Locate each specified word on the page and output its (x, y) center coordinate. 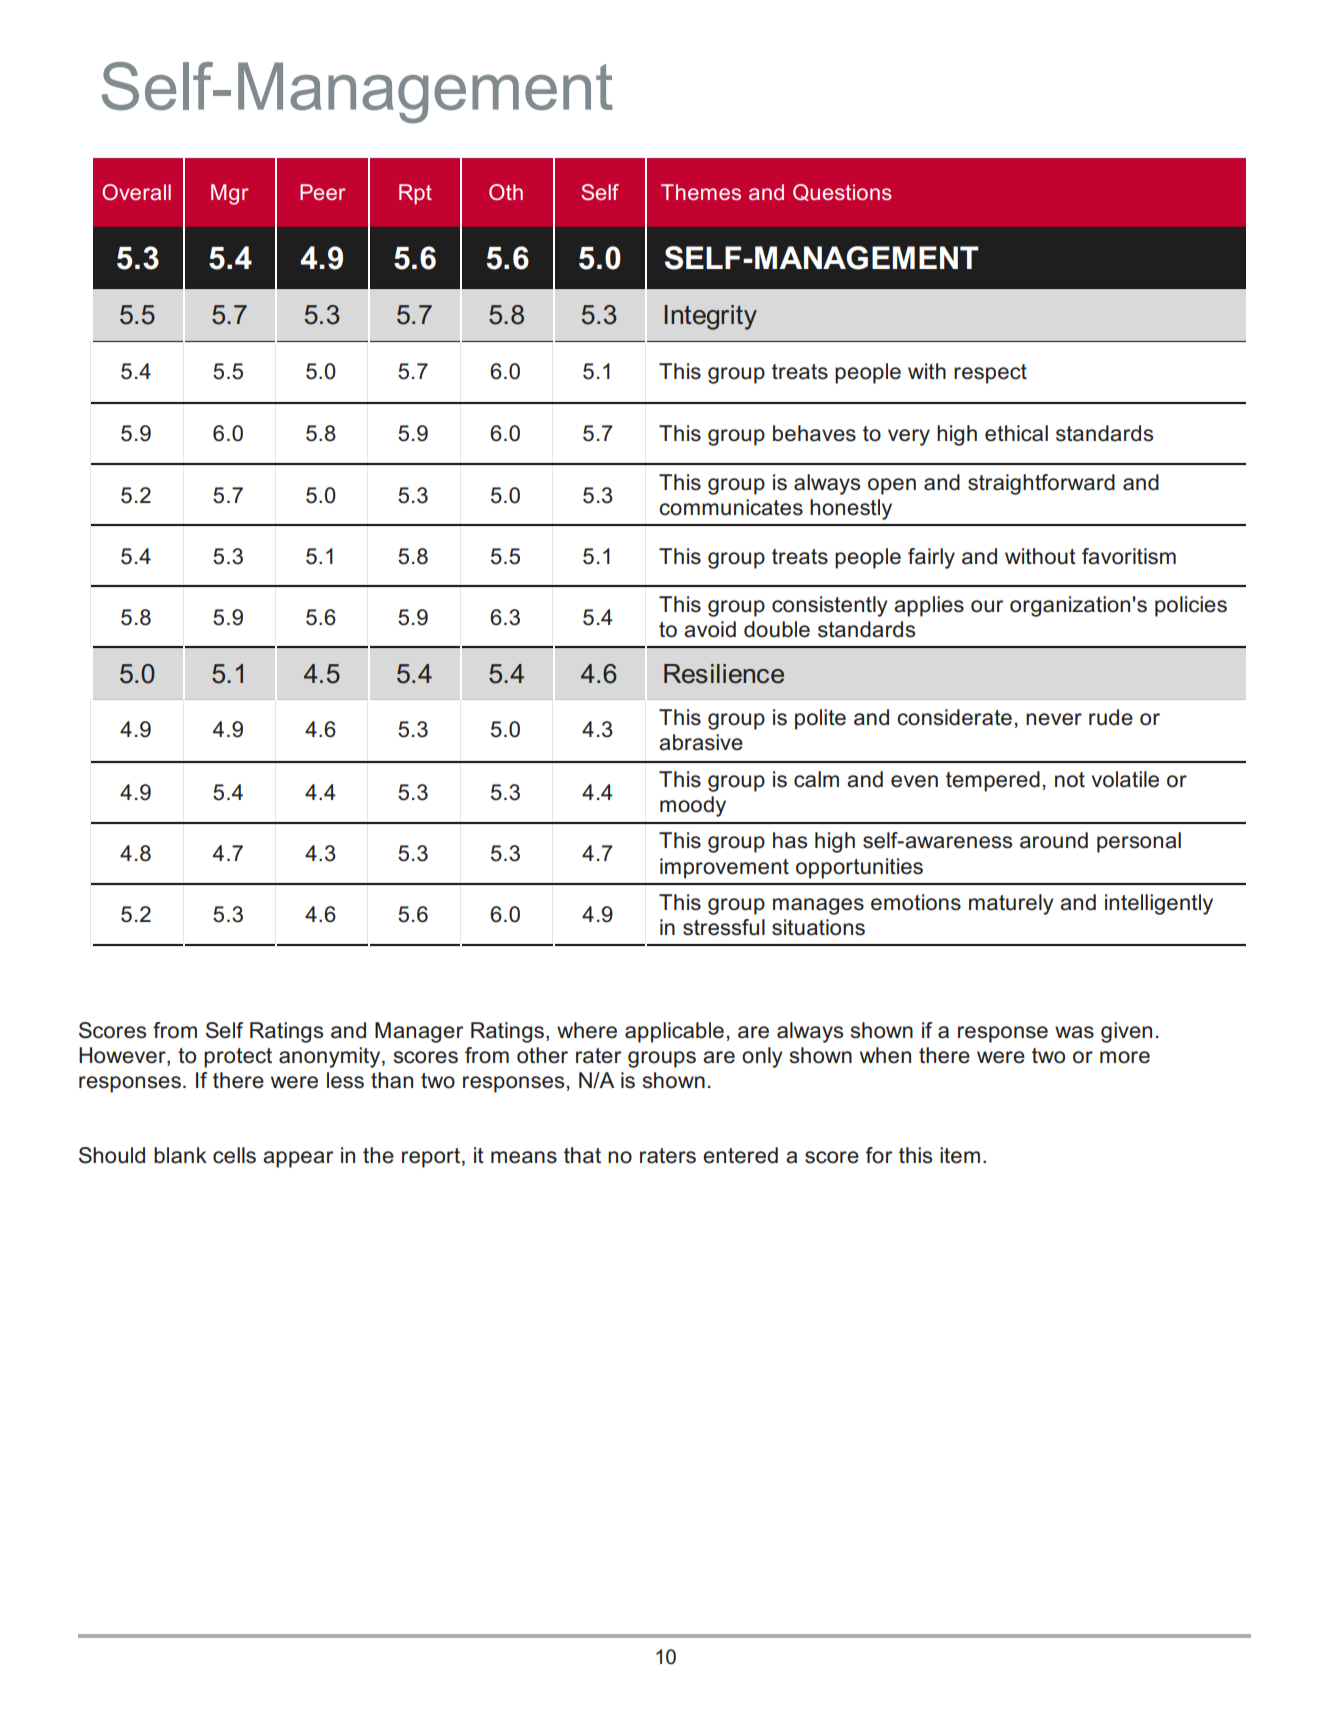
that (582, 1155)
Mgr (230, 194)
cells (234, 1155)
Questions (842, 192)
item (960, 1155)
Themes (701, 192)
